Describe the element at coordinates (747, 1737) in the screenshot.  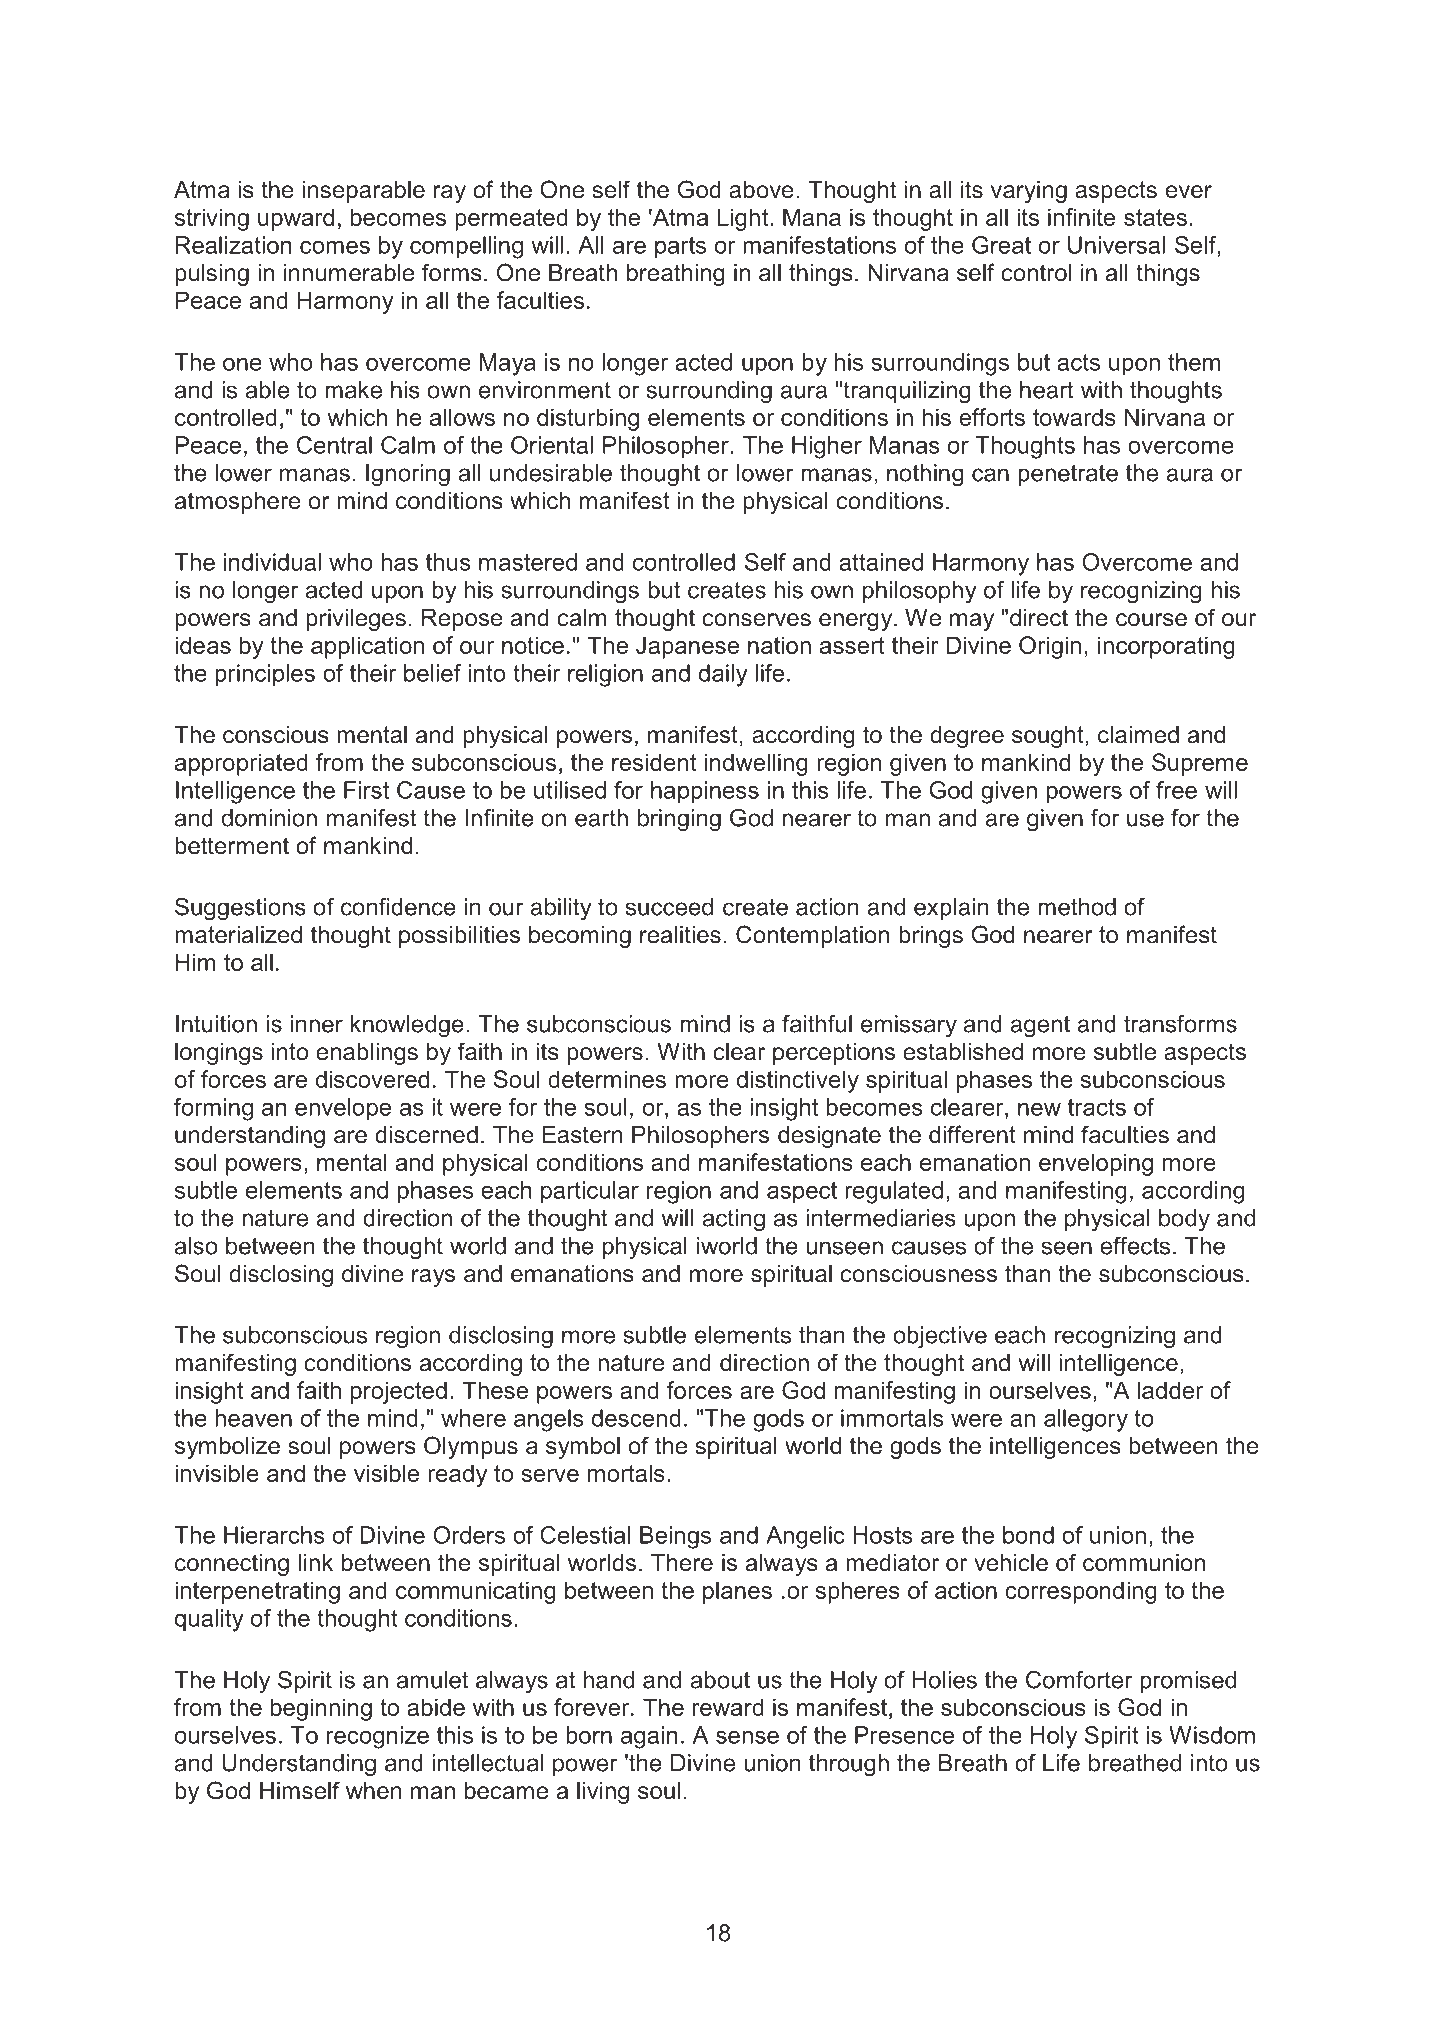
I see `sense` at that location.
